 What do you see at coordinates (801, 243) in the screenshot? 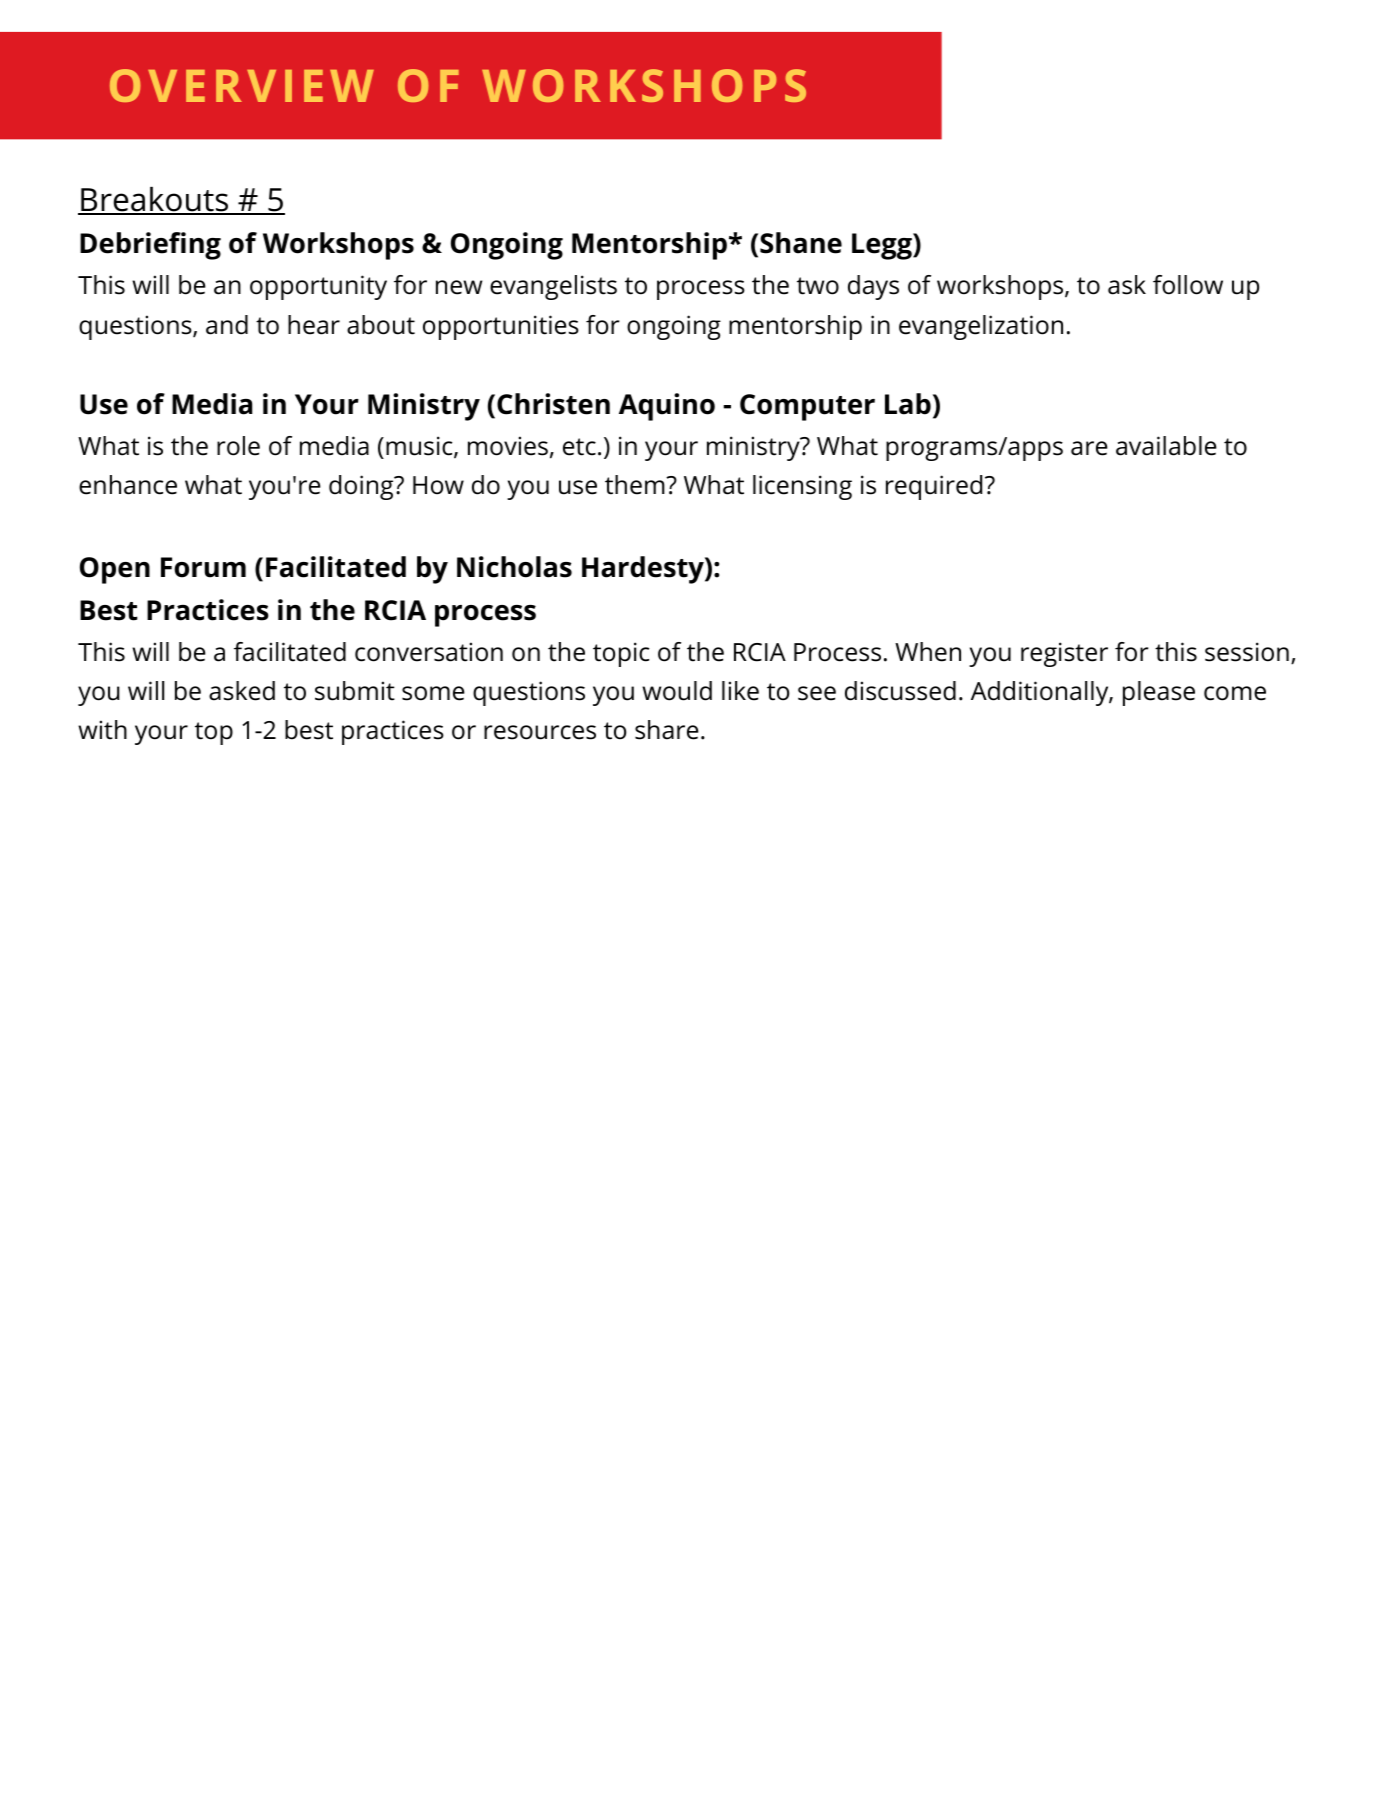
I see `Shane` at bounding box center [801, 243].
